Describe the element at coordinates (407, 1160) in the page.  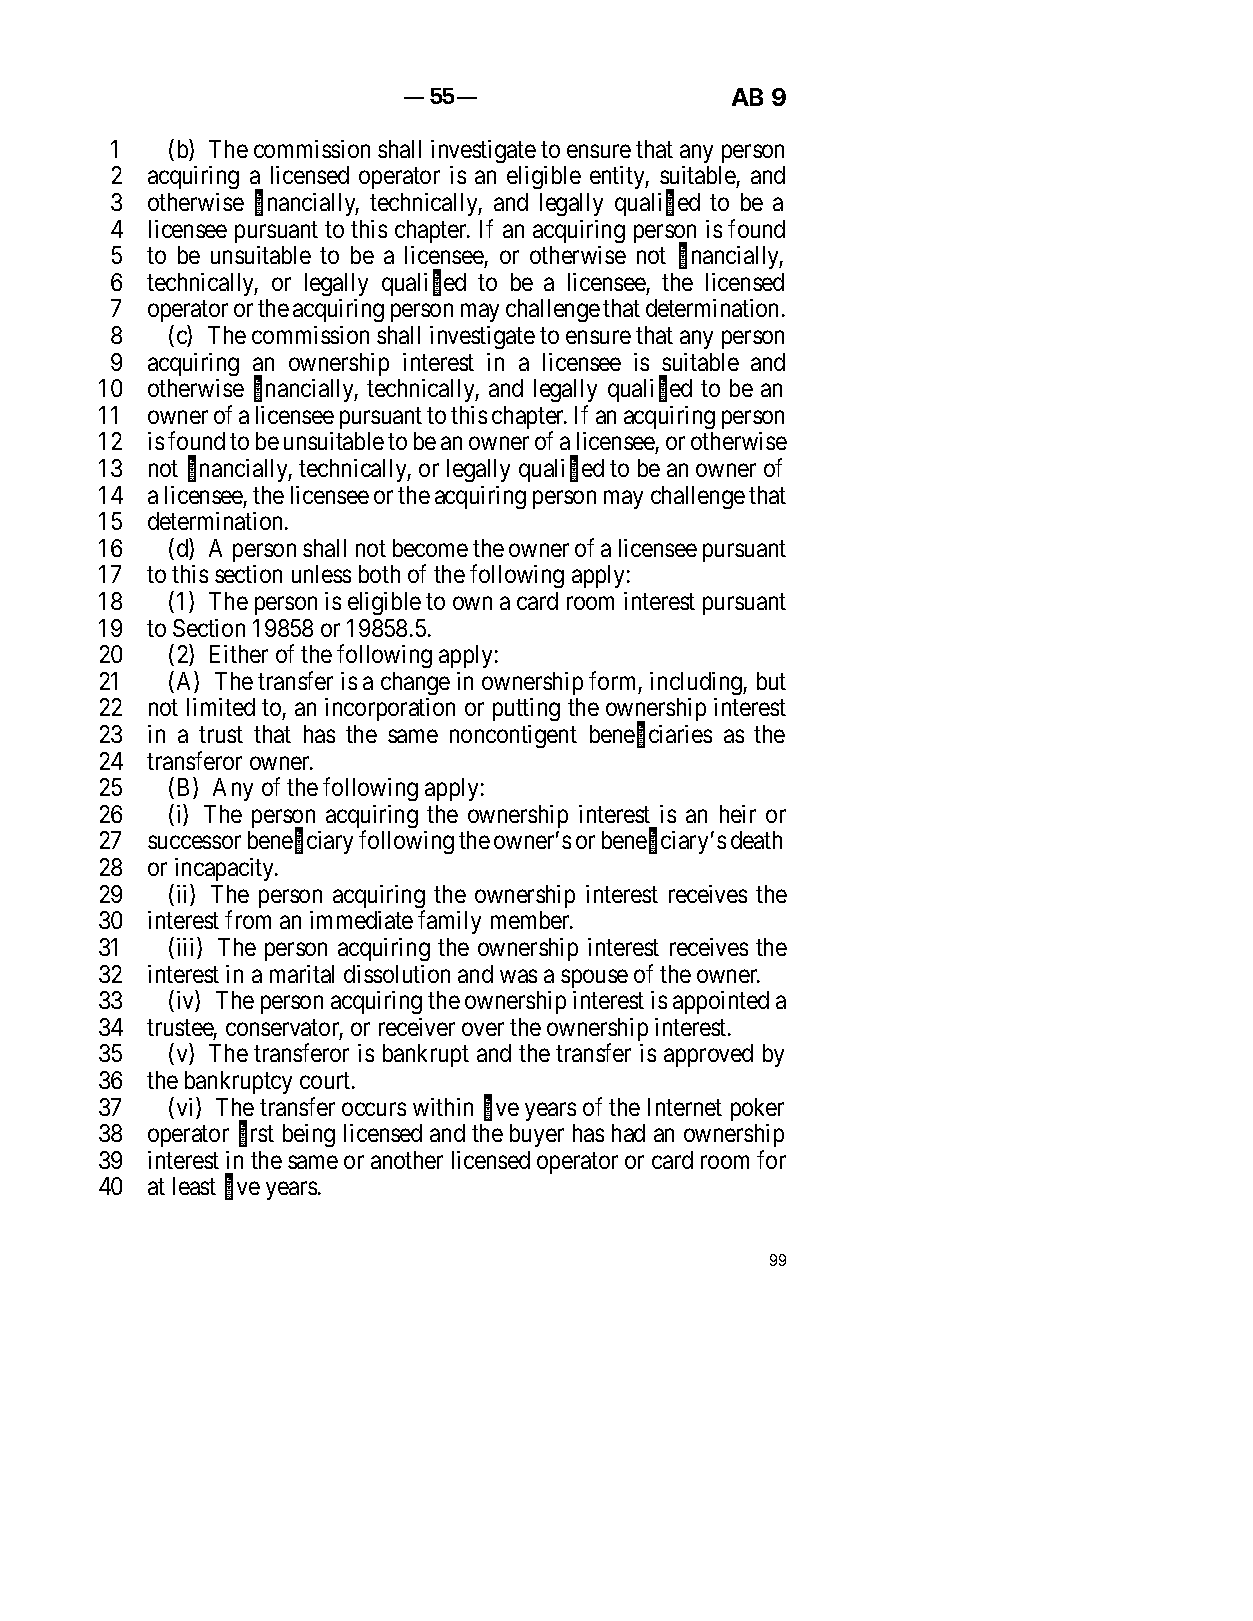
I see `another` at that location.
